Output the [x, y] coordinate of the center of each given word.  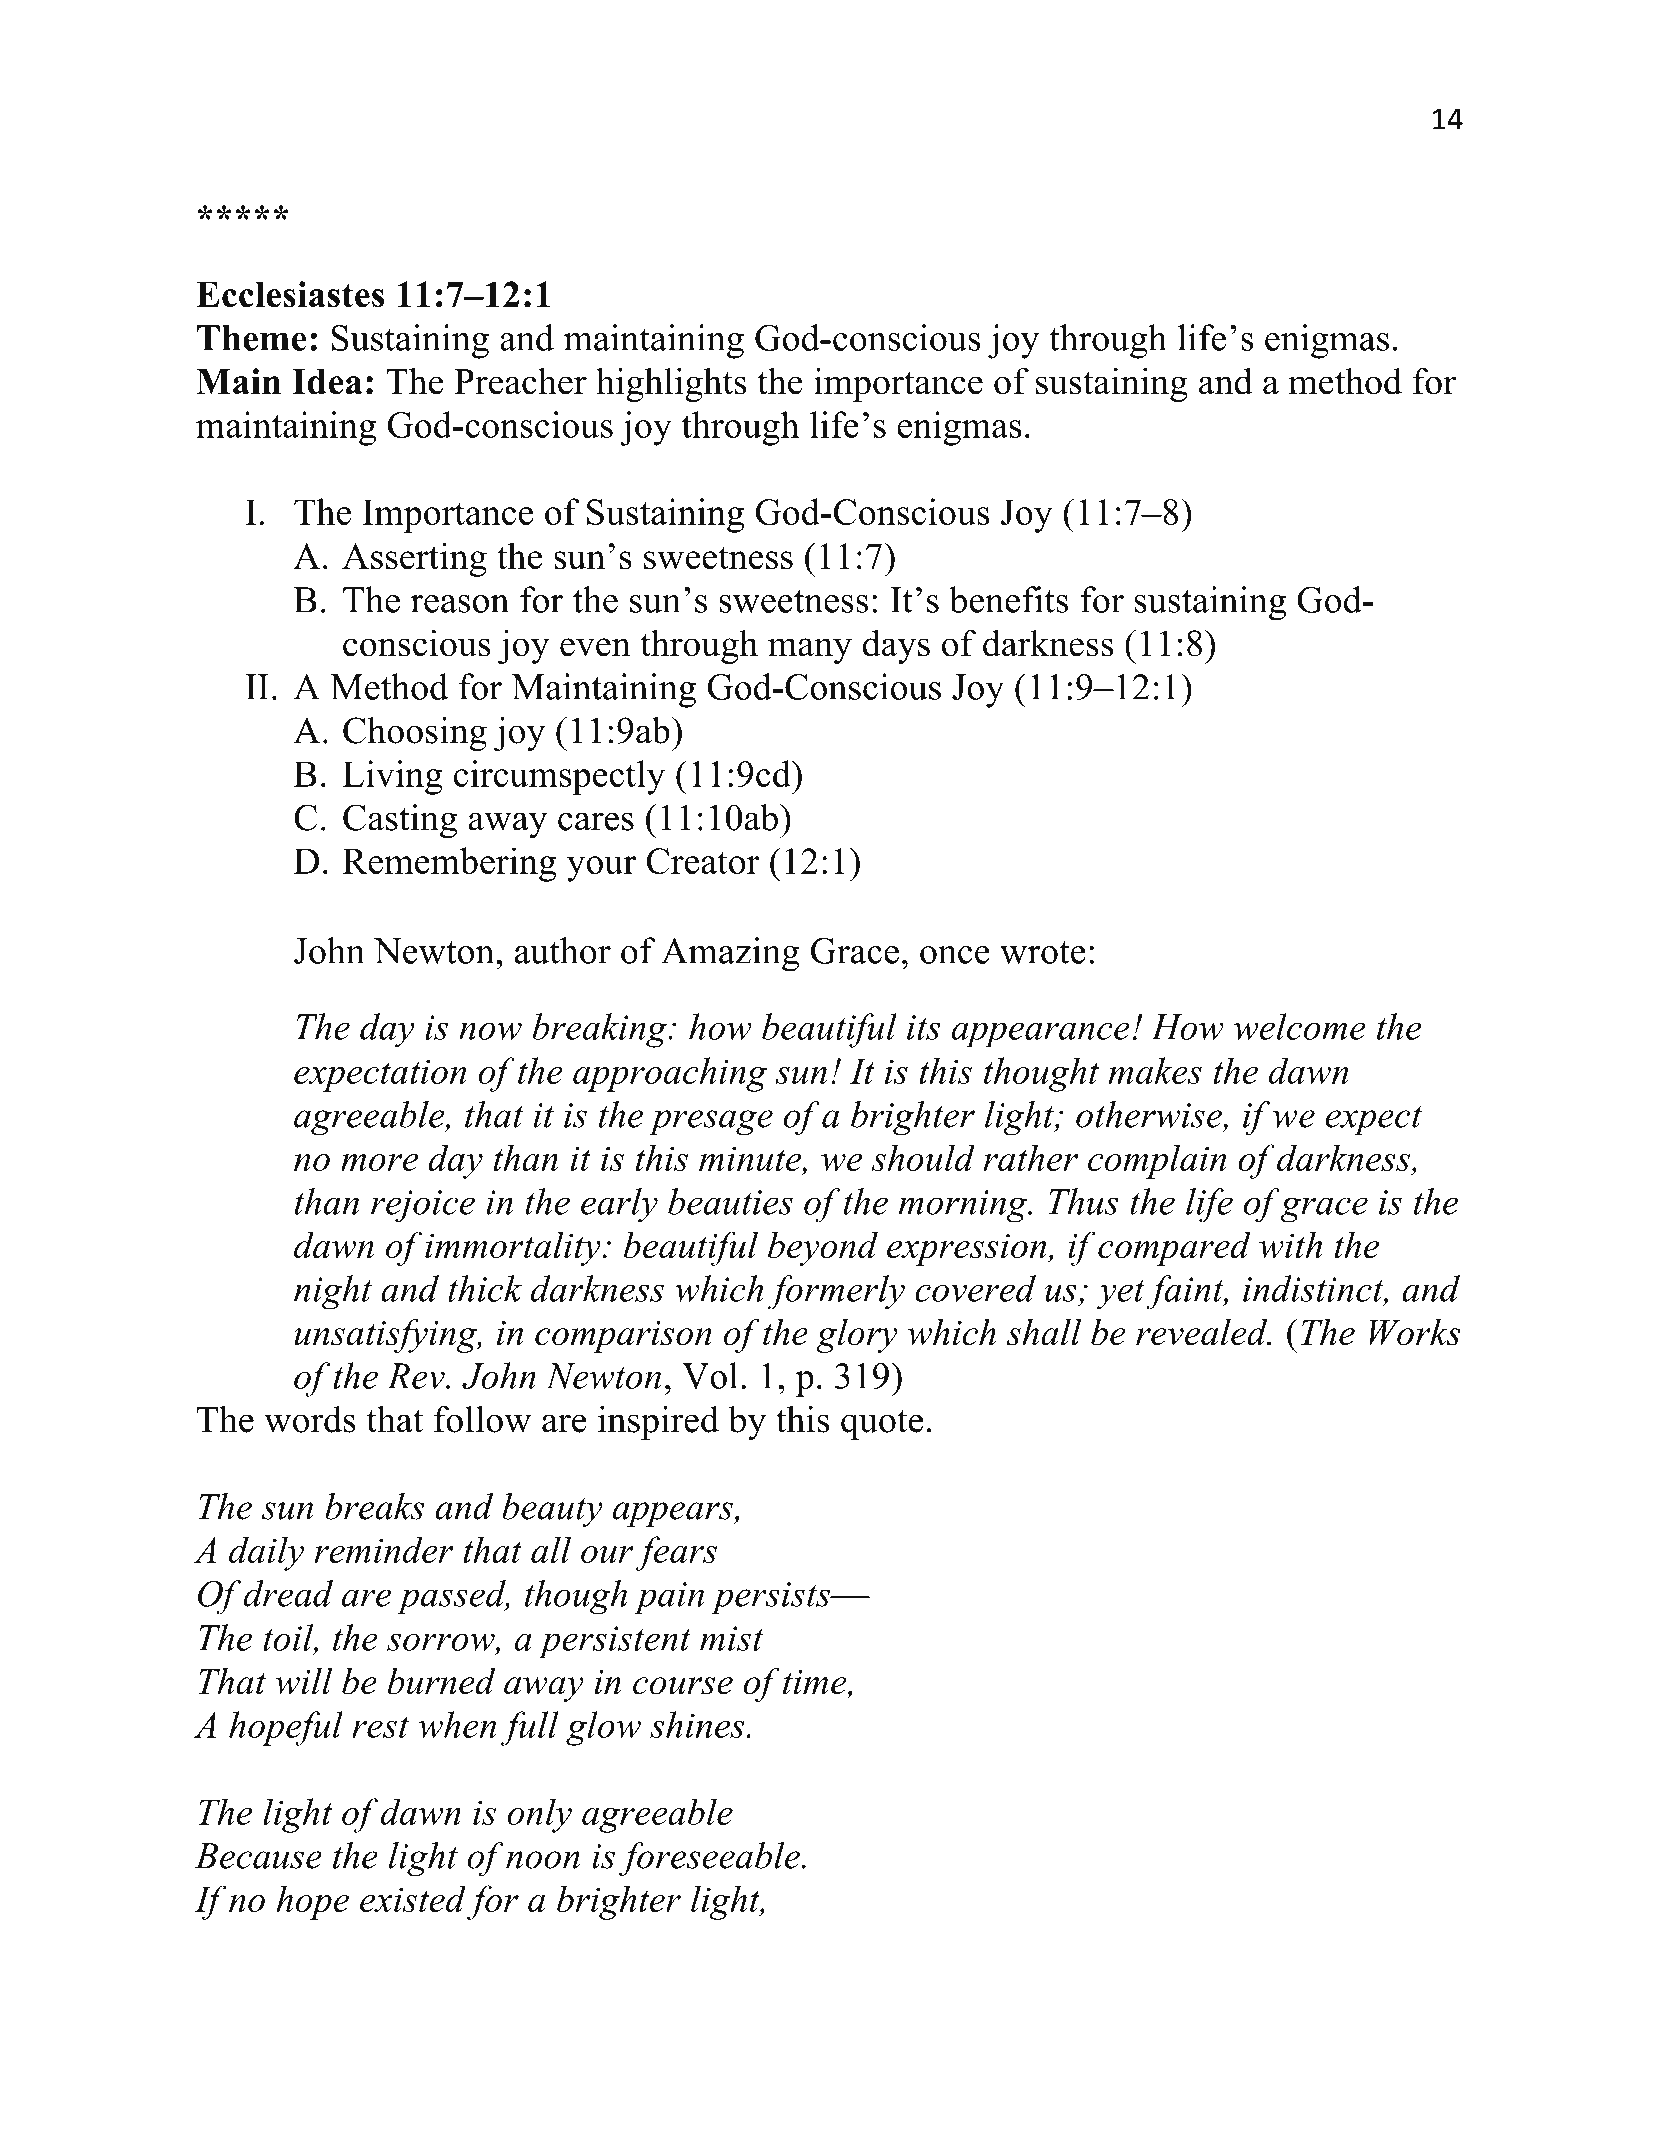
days [896, 646]
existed [413, 1898]
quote [882, 1424]
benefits [1008, 599]
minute [751, 1160]
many [810, 651]
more [379, 1162]
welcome [1300, 1026]
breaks [374, 1506]
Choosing [415, 734]
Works [1415, 1332]
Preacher [520, 381]
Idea [327, 382]
